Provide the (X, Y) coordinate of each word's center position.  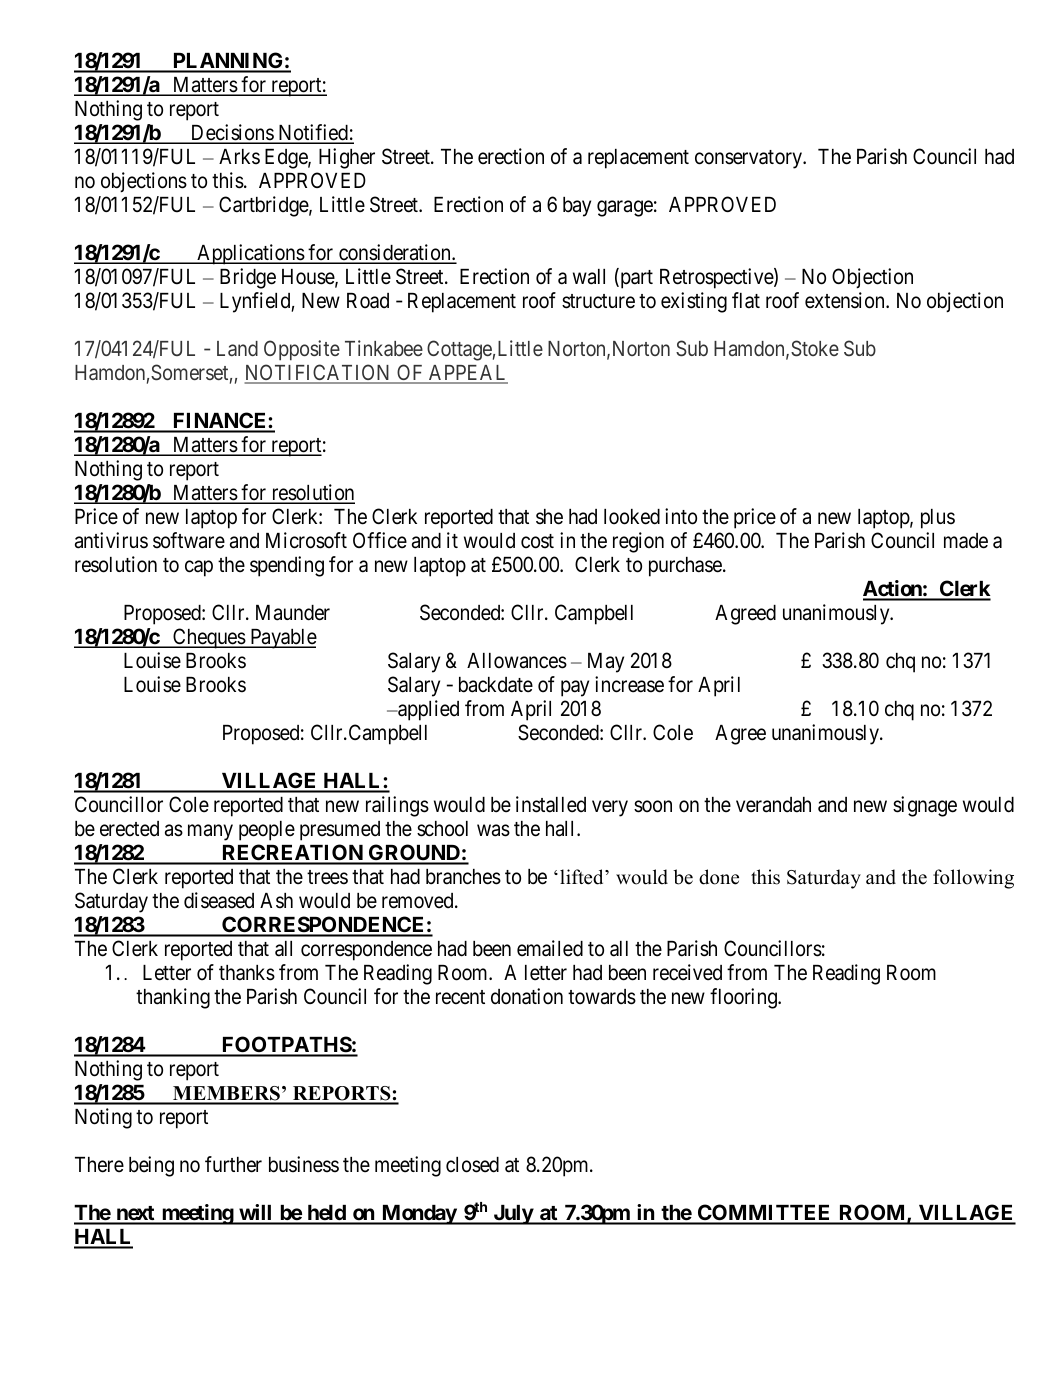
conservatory (750, 159)
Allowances (517, 661)
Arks (239, 157)
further (233, 1164)
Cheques (209, 638)
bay (577, 207)
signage (925, 806)
